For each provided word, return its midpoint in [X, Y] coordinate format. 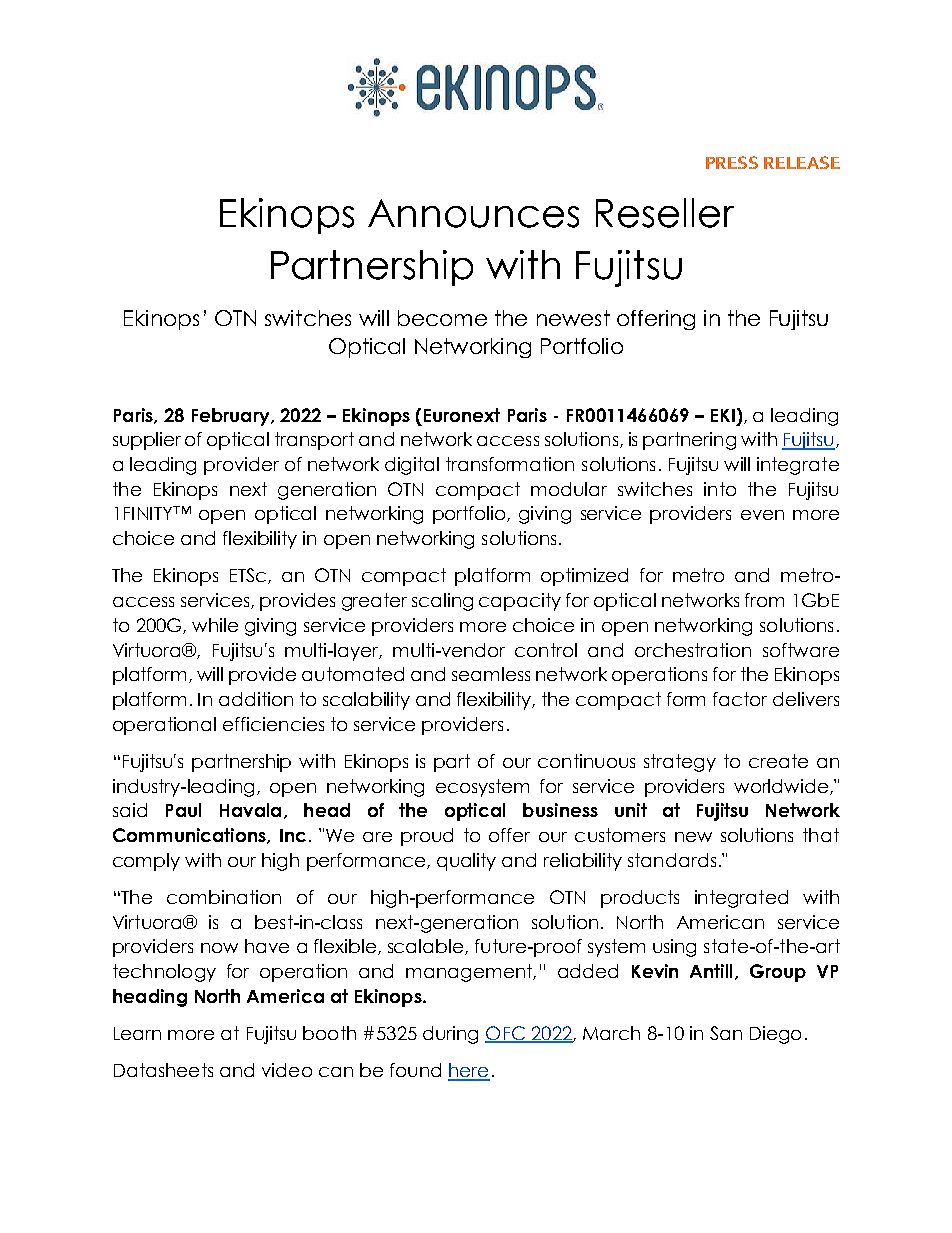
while [215, 625]
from [764, 600]
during [450, 1035]
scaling [442, 602]
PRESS [732, 162]
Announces [473, 213]
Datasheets [163, 1070]
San [726, 1033]
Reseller [665, 213]
